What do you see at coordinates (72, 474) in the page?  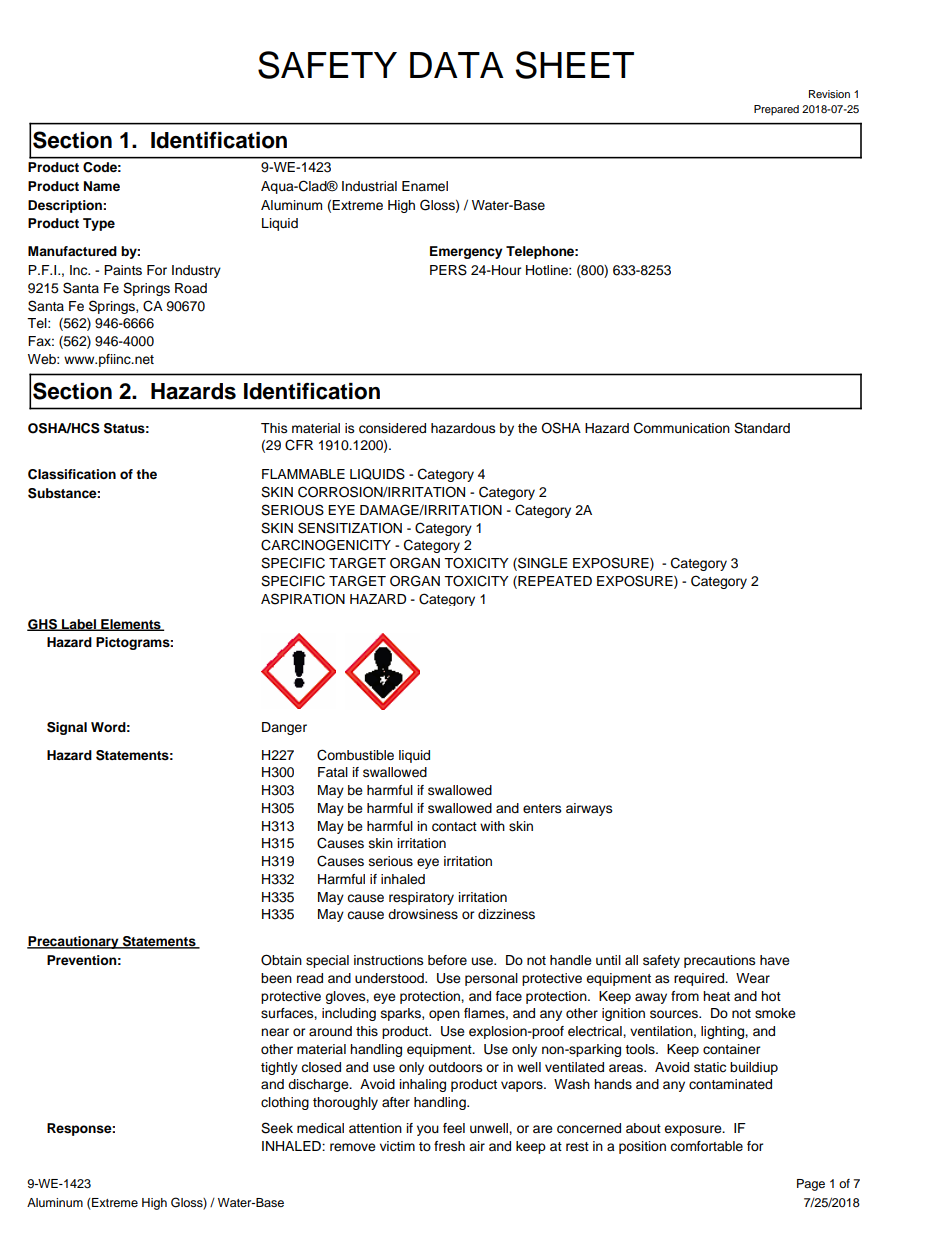 I see `Classification` at bounding box center [72, 474].
